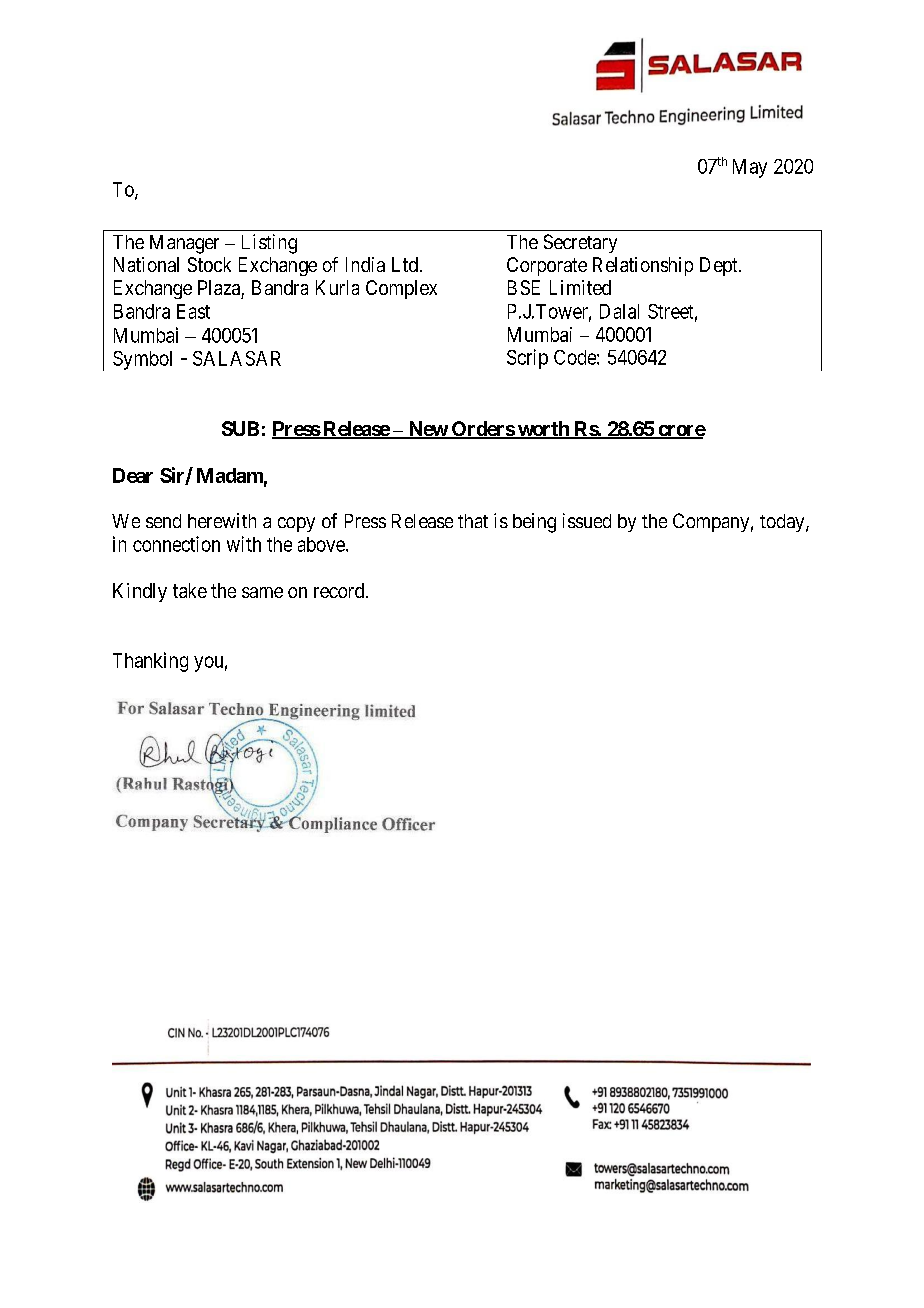 The width and height of the document is (924, 1308). Describe the element at coordinates (184, 244) in the document. I see `Manager` at that location.
